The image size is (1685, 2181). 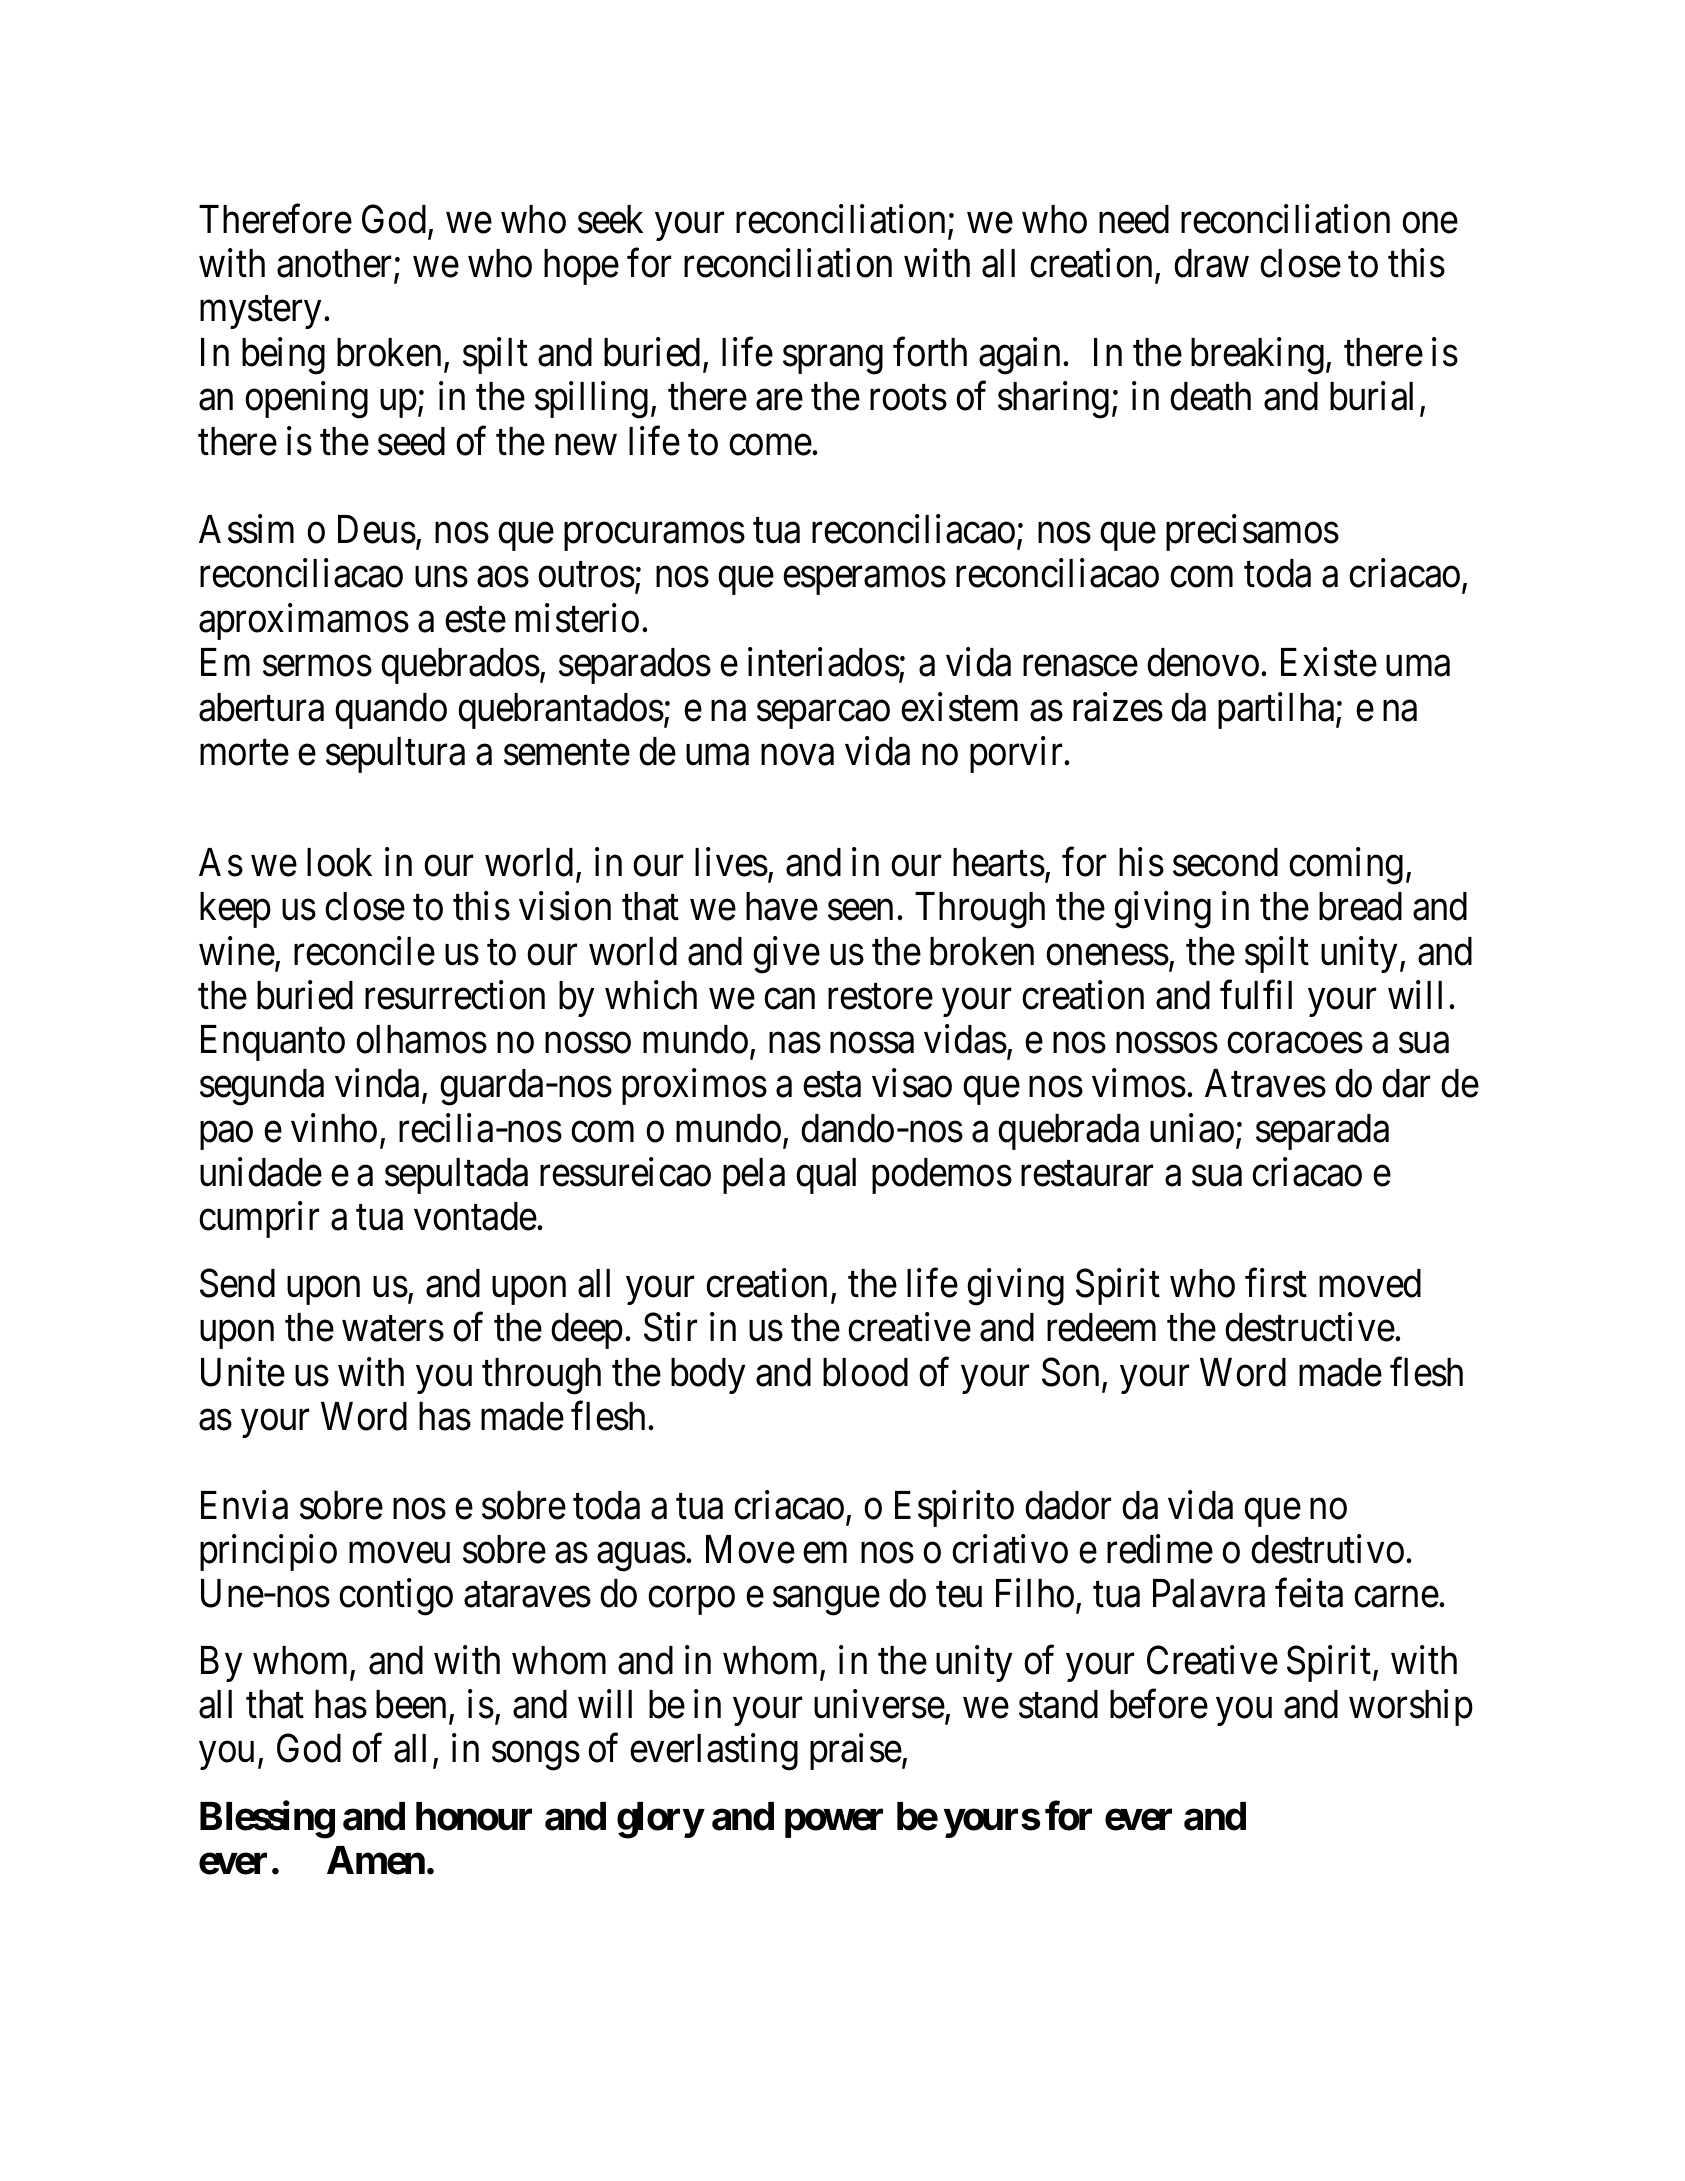 I want to click on draw, so click(x=1211, y=263).
